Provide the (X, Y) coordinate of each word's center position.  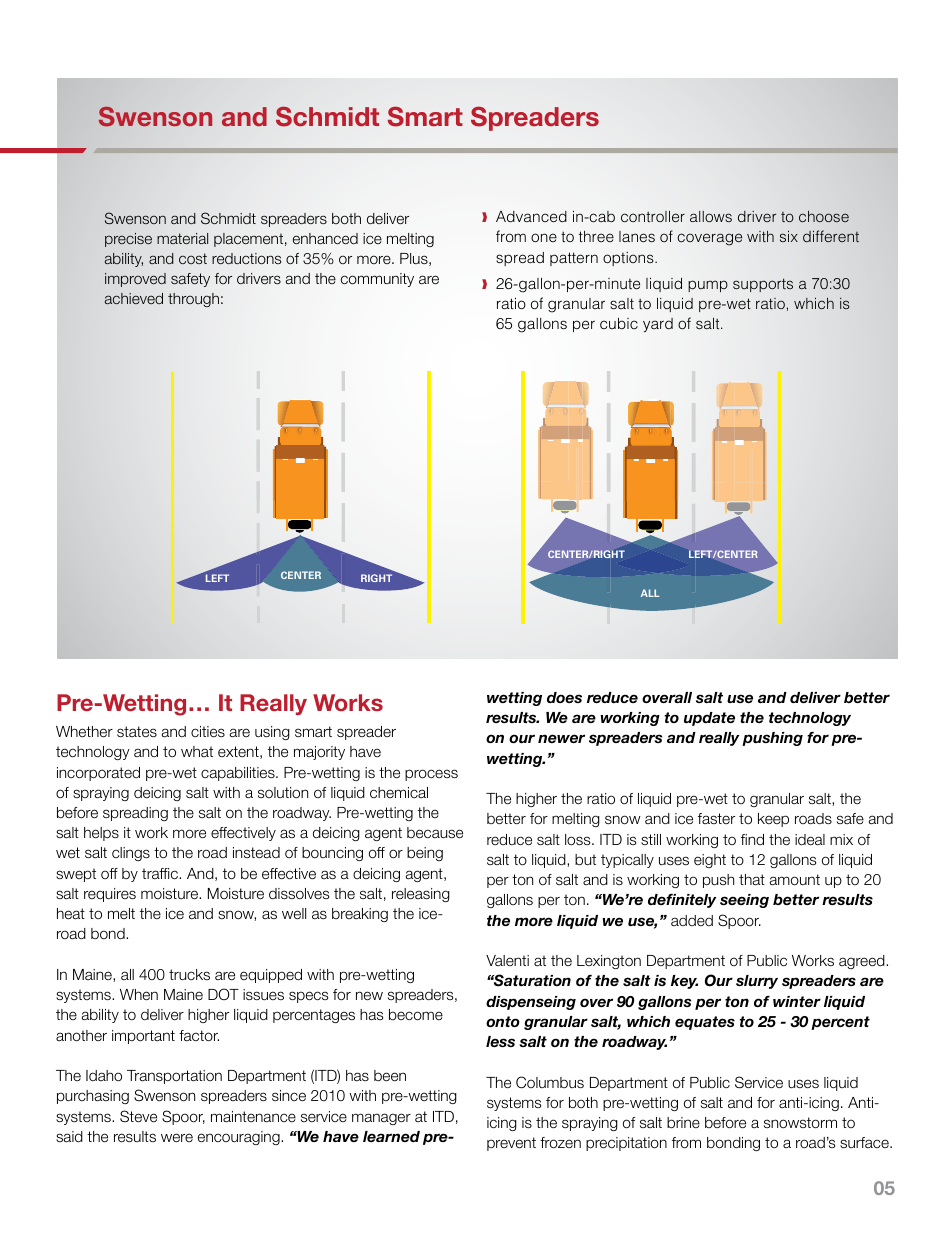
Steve (138, 1116)
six (789, 236)
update (709, 719)
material (182, 238)
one (544, 237)
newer (561, 738)
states (137, 732)
